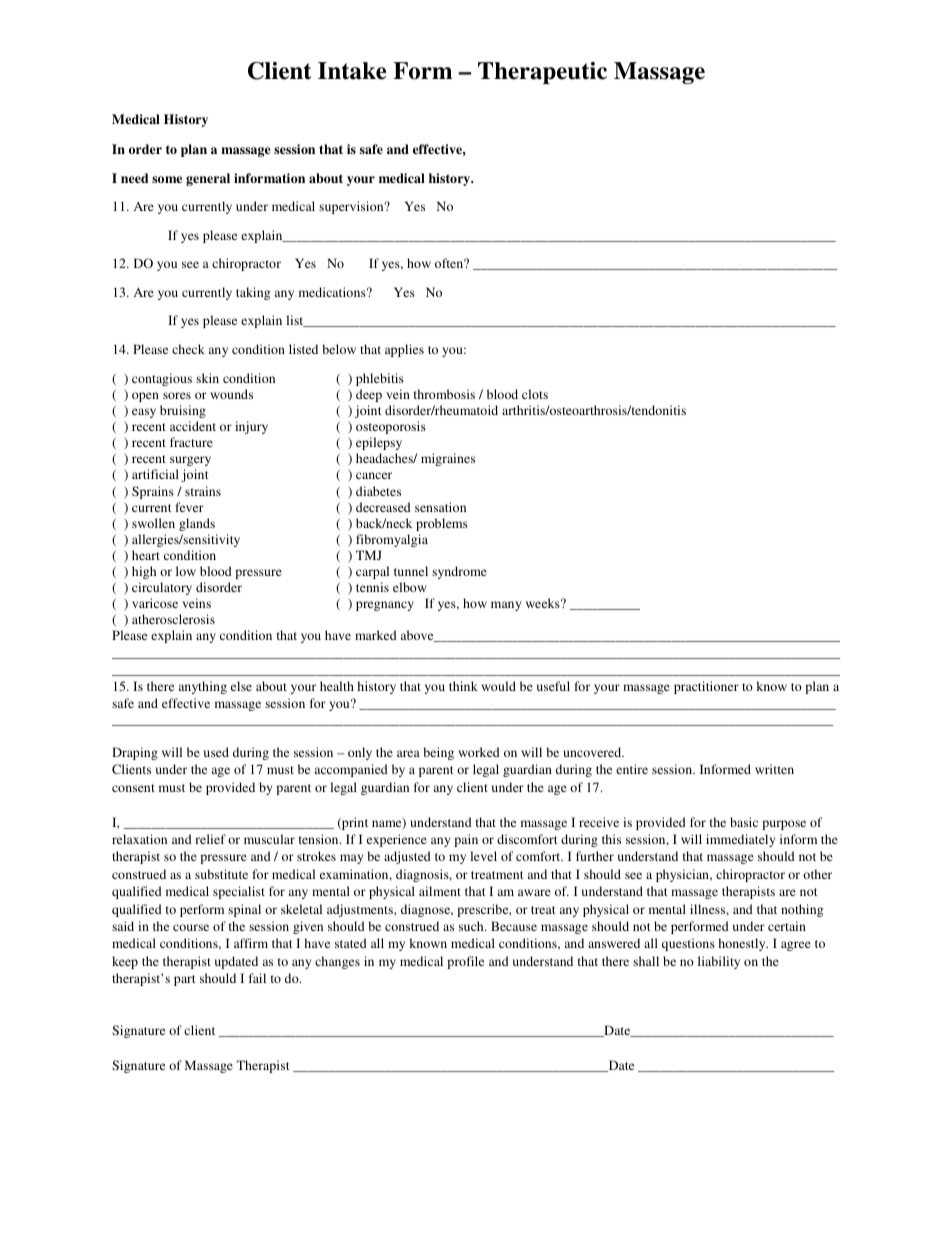 This screenshot has height=1233, width=952. I want to click on glands, so click(197, 524).
